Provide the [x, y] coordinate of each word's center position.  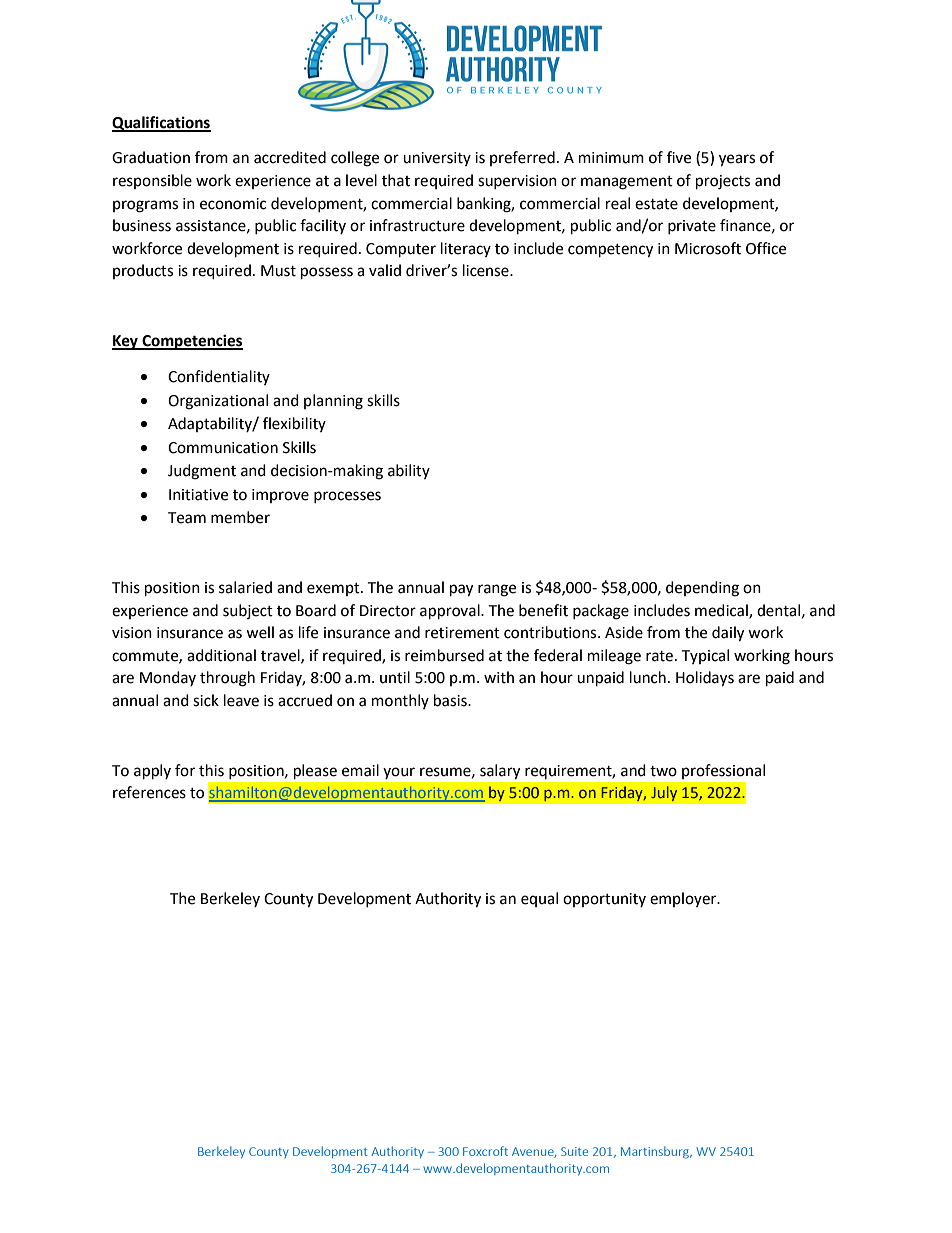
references [149, 792]
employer [684, 899]
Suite [574, 1151]
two [663, 771]
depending [702, 589]
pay [461, 590]
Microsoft [708, 248]
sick [206, 700]
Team [187, 518]
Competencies [191, 342]
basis [451, 700]
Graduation [151, 157]
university [437, 159]
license [487, 270]
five [679, 157]
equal [539, 899]
